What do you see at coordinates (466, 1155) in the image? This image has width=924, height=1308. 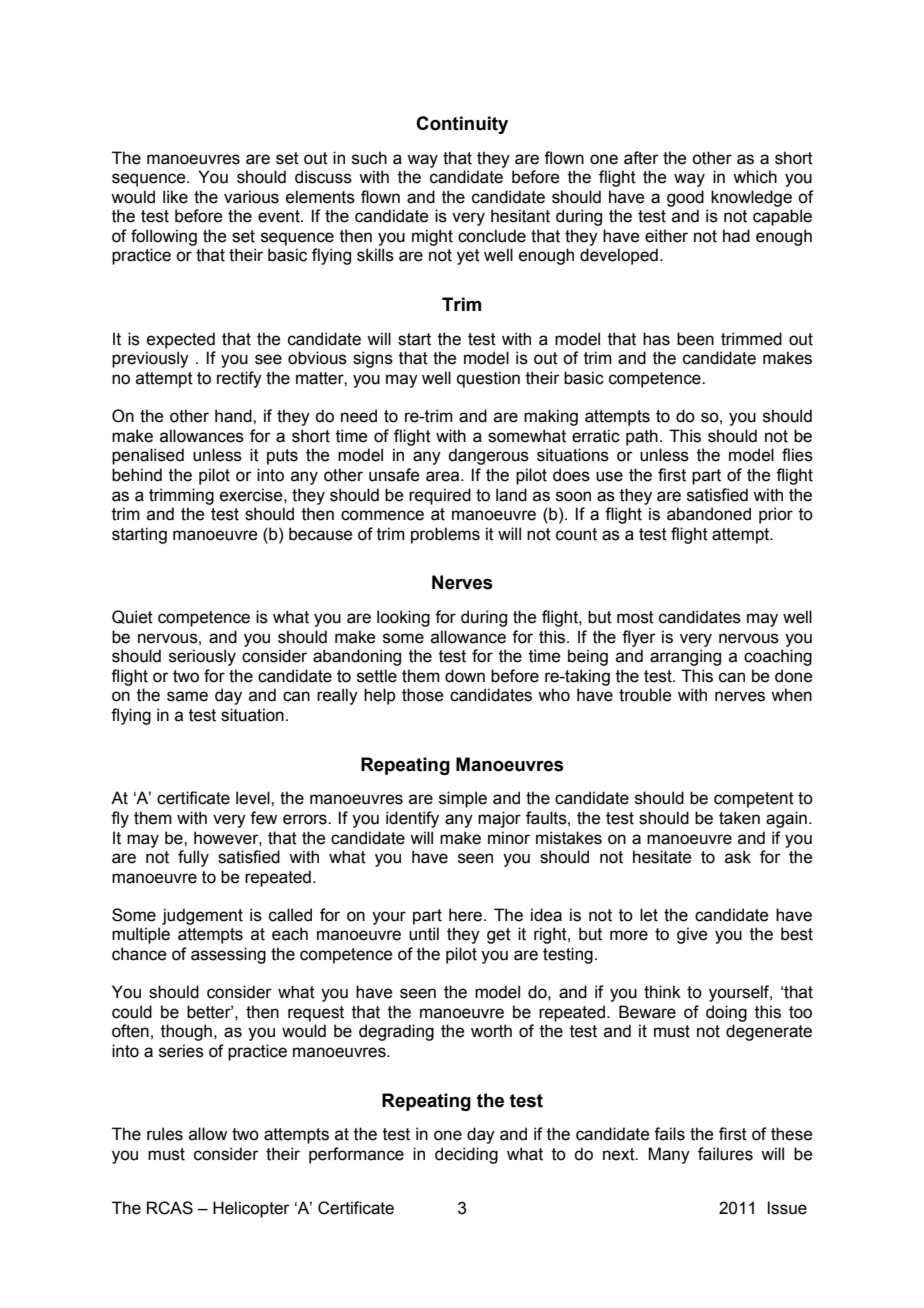 I see `deciding` at bounding box center [466, 1155].
